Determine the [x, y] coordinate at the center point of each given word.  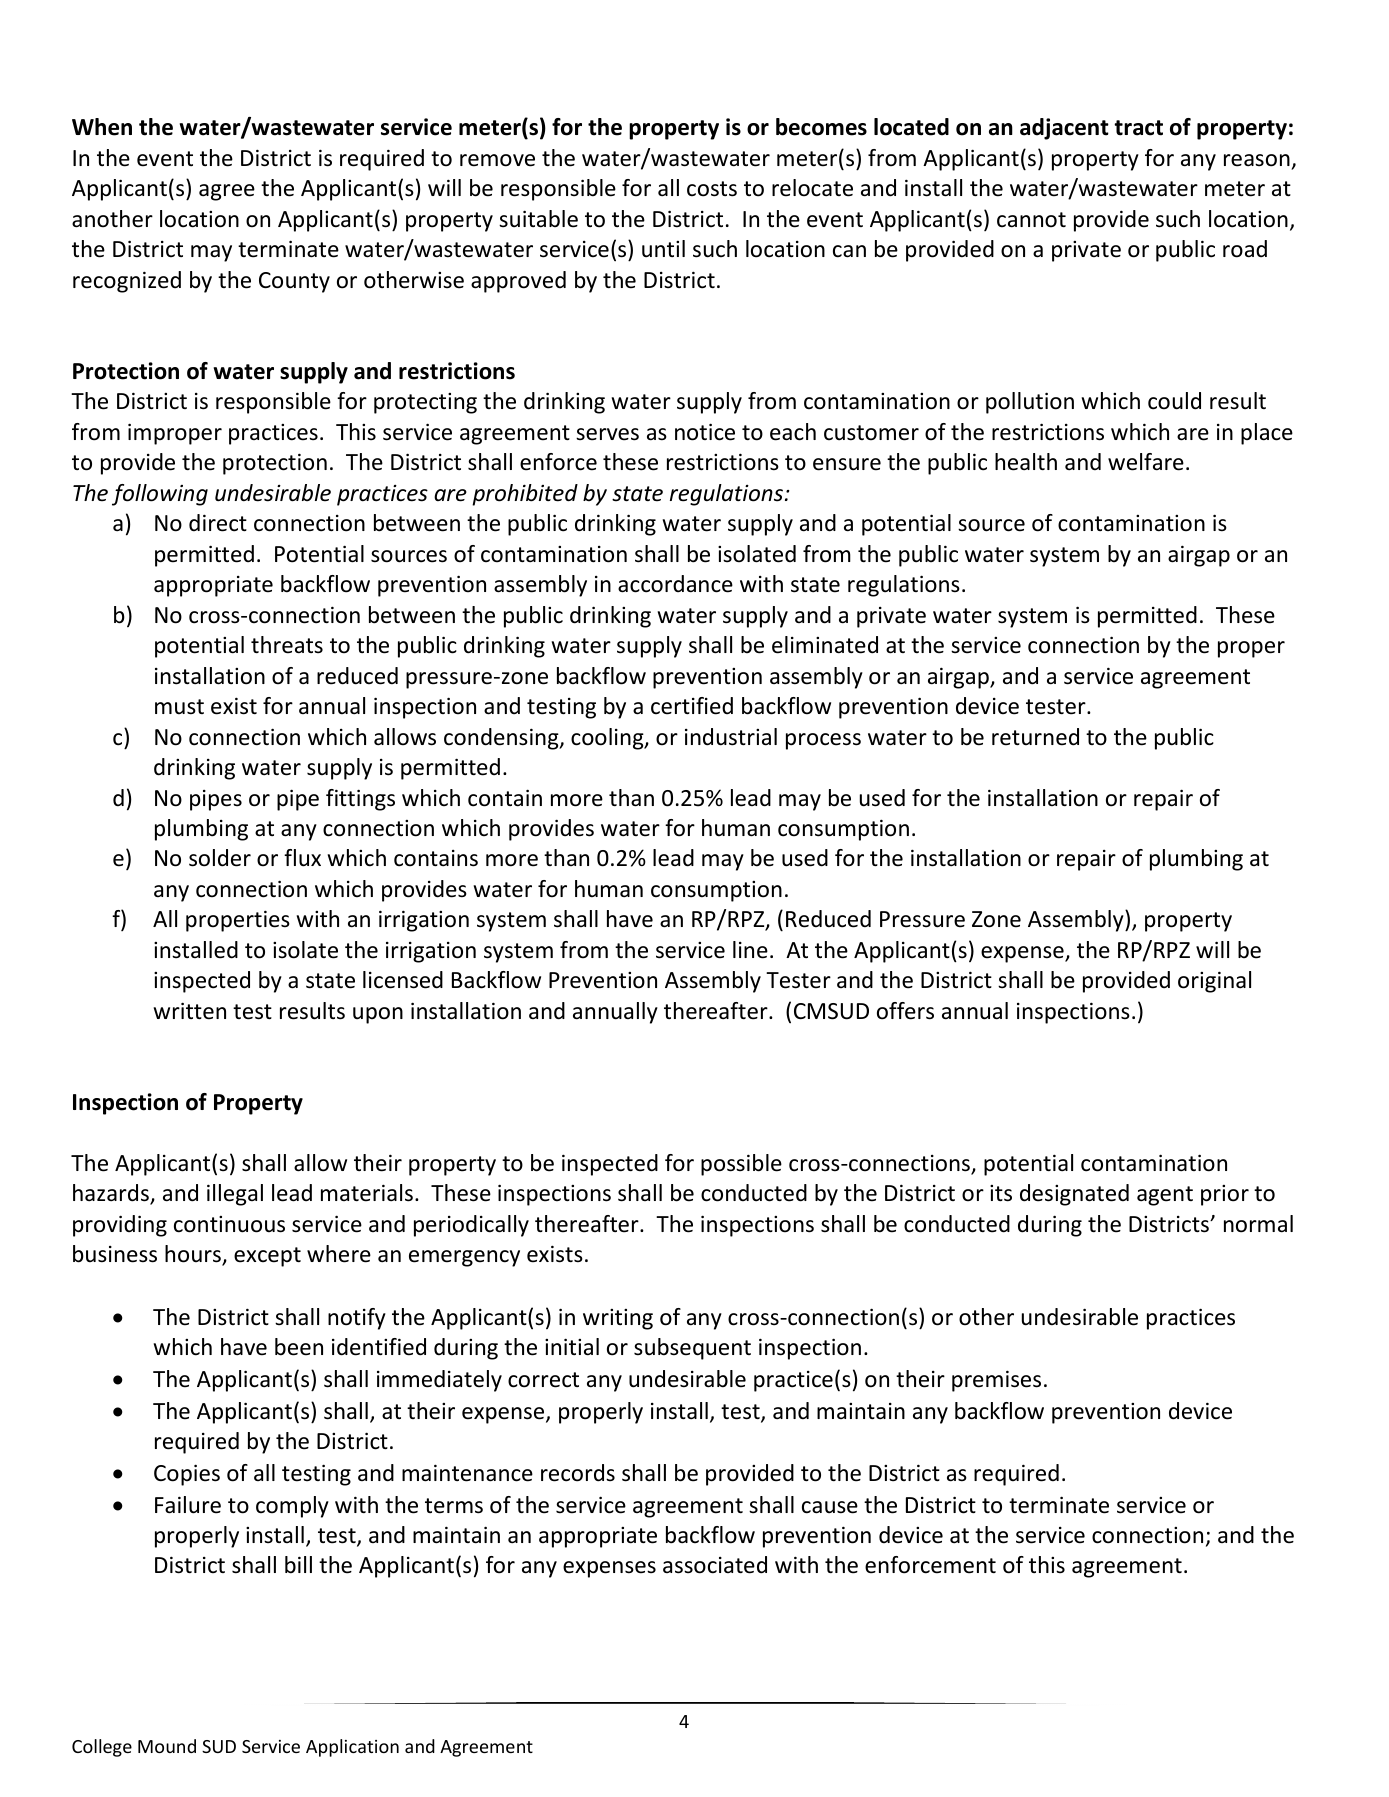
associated [715, 1565]
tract [1138, 128]
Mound [167, 1746]
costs [712, 189]
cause [830, 1507]
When [102, 127]
